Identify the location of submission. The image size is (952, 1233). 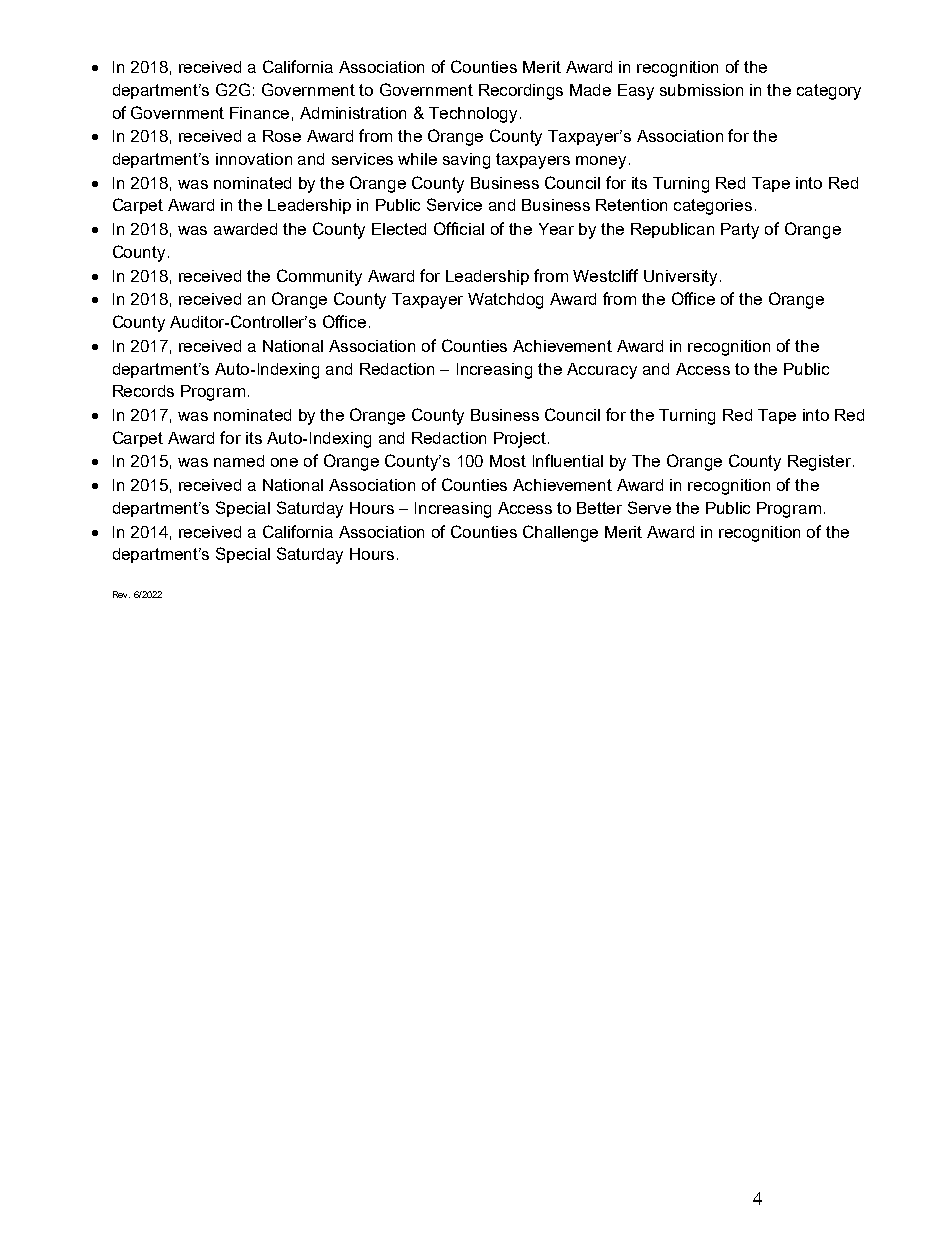
(701, 90).
